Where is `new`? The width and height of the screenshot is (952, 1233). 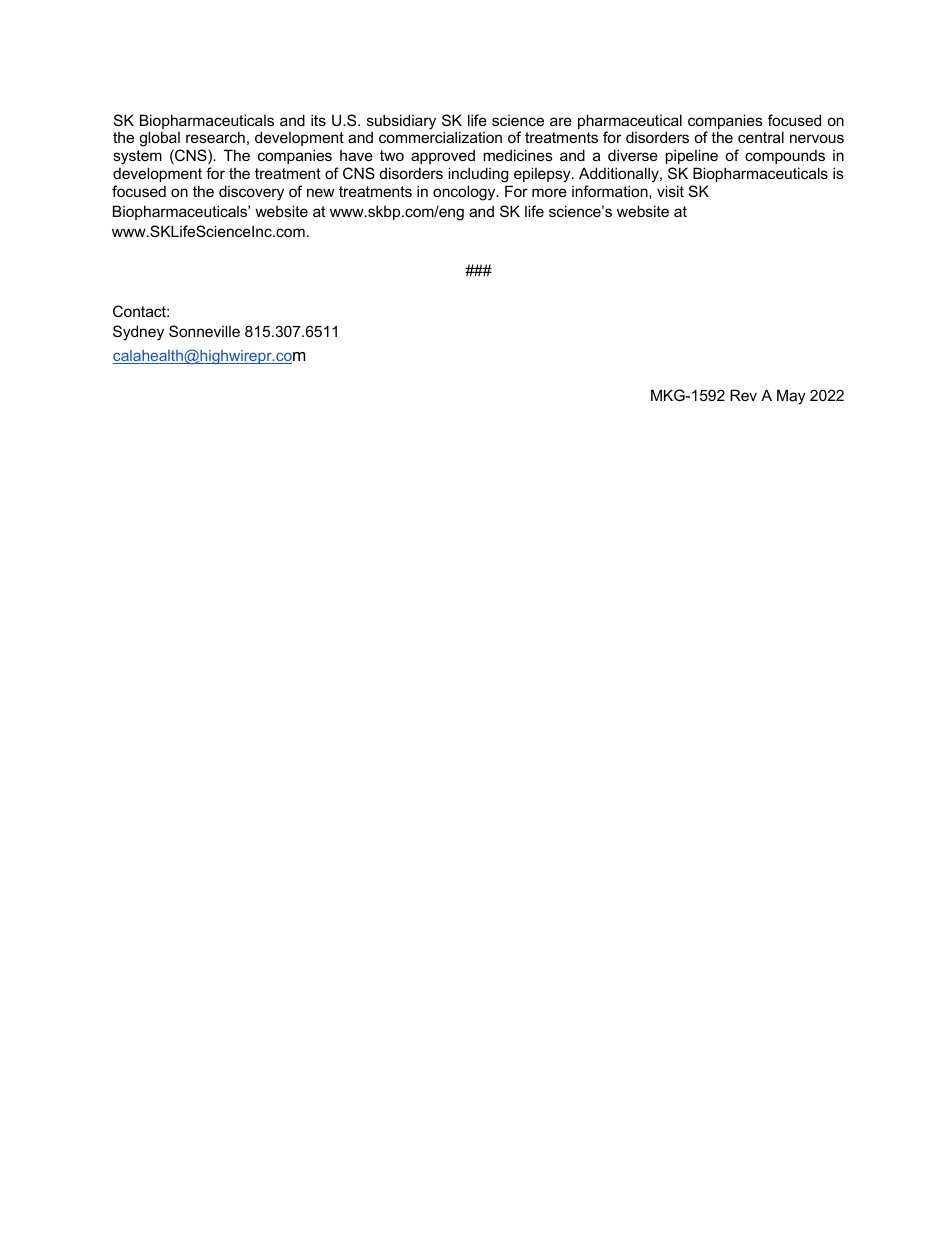 new is located at coordinates (321, 192).
